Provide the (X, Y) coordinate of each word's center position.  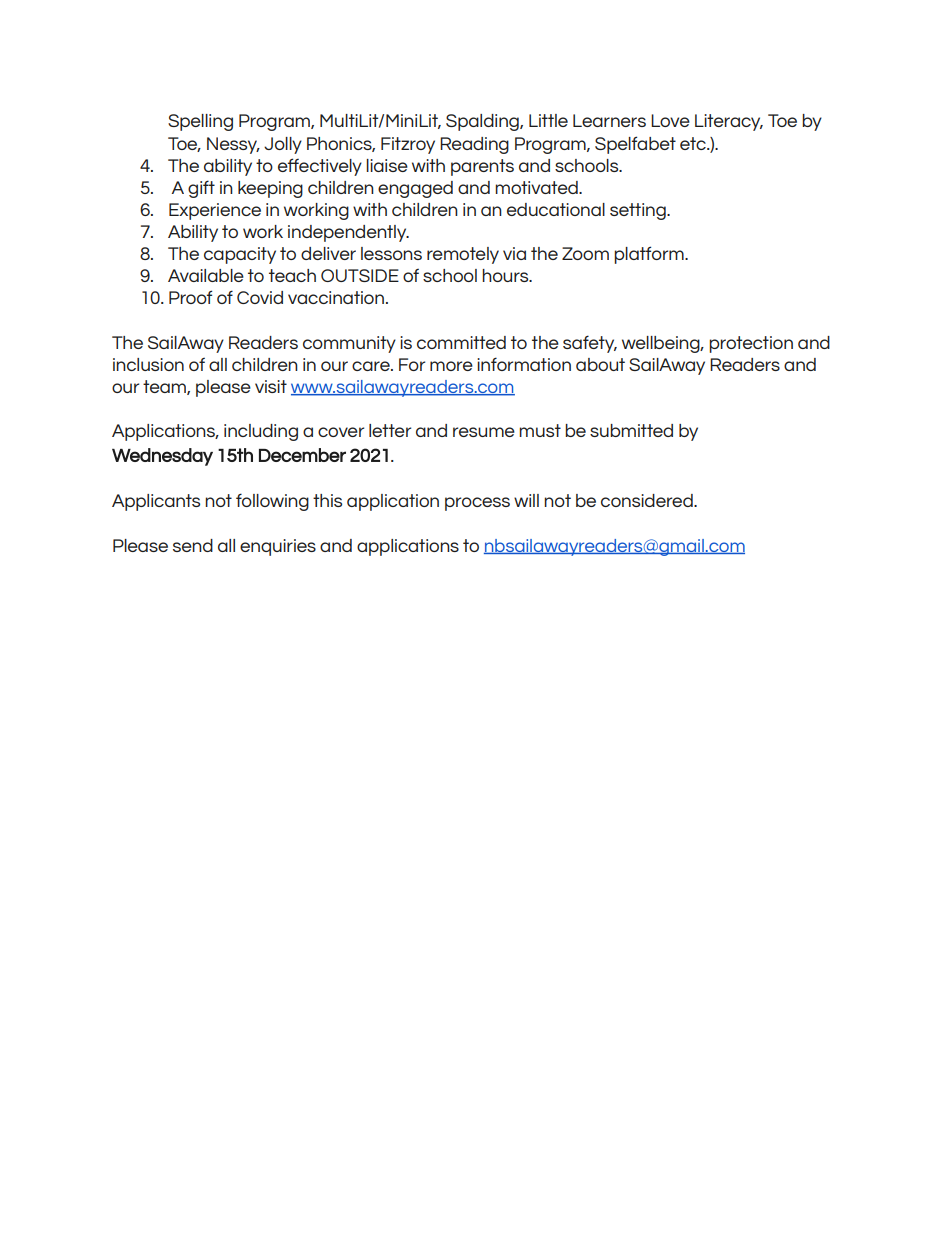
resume (484, 432)
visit (271, 386)
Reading (474, 145)
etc (694, 143)
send (193, 545)
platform (650, 255)
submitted (631, 430)
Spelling (200, 122)
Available (206, 275)
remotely (463, 255)
